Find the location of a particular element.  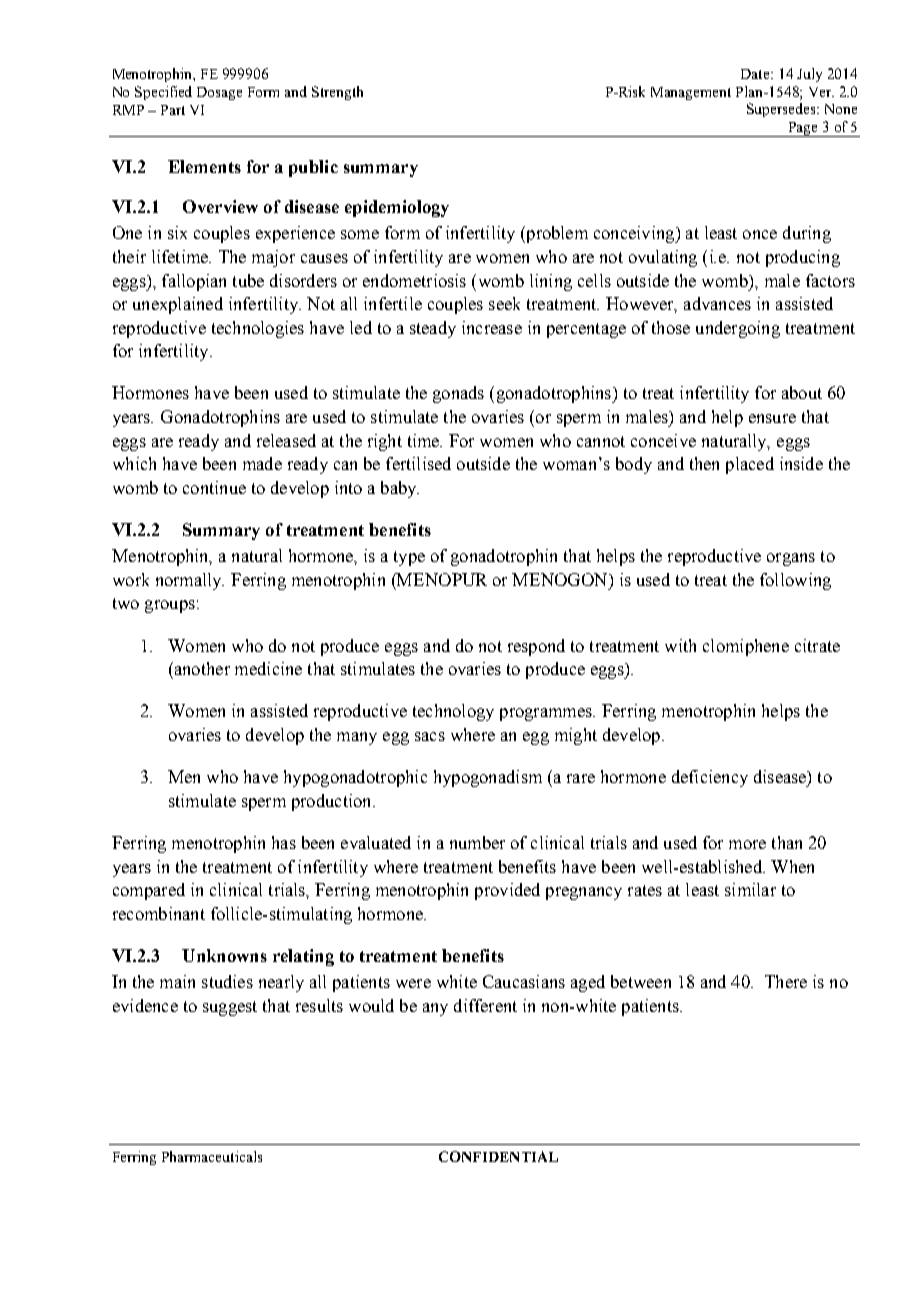

CONFIDENTIAL is located at coordinates (498, 1156).
